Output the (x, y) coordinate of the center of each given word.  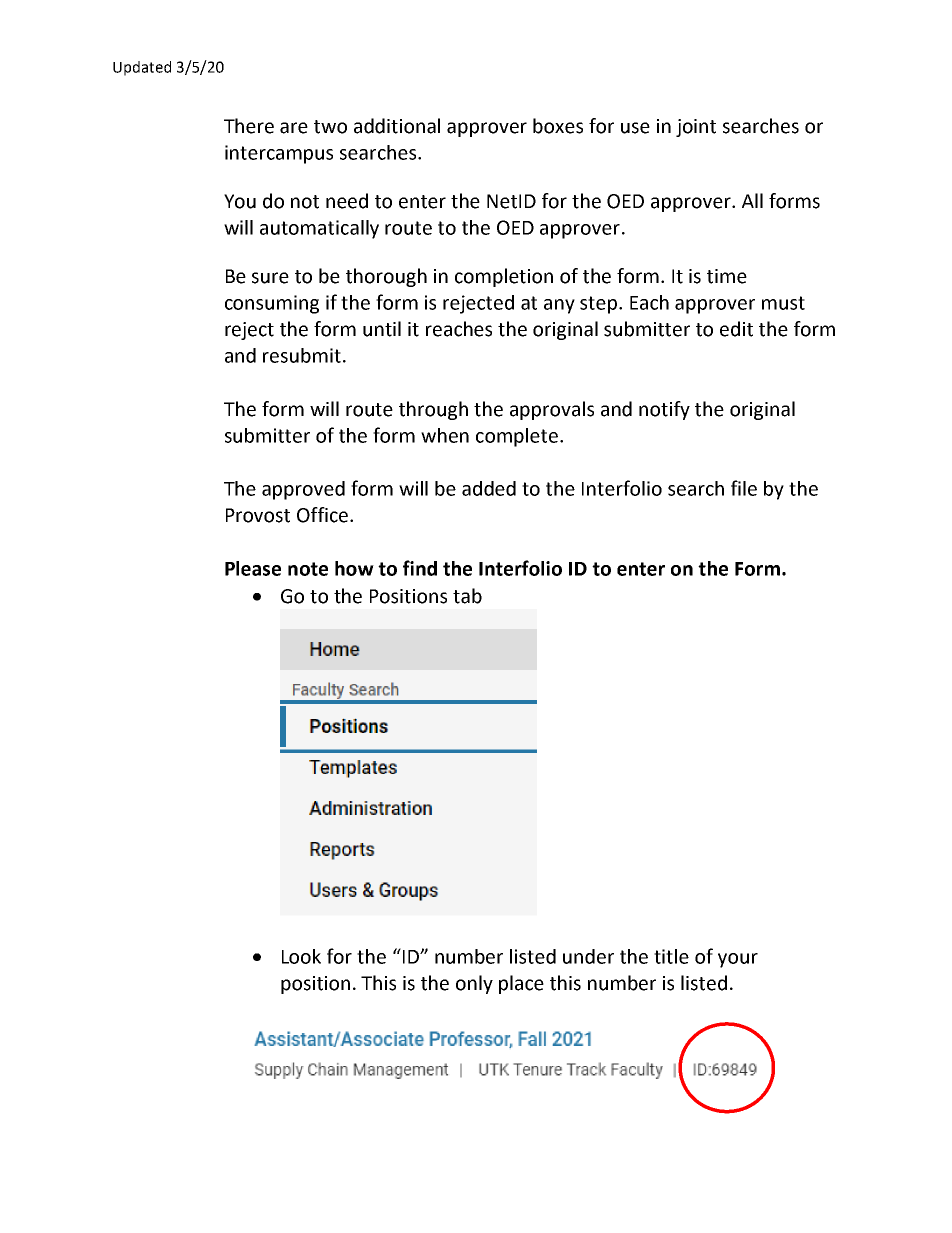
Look (301, 956)
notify (664, 410)
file (744, 488)
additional (397, 126)
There (249, 126)
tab (467, 596)
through (433, 410)
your (738, 960)
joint (696, 128)
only (474, 984)
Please (253, 568)
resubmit (302, 355)
